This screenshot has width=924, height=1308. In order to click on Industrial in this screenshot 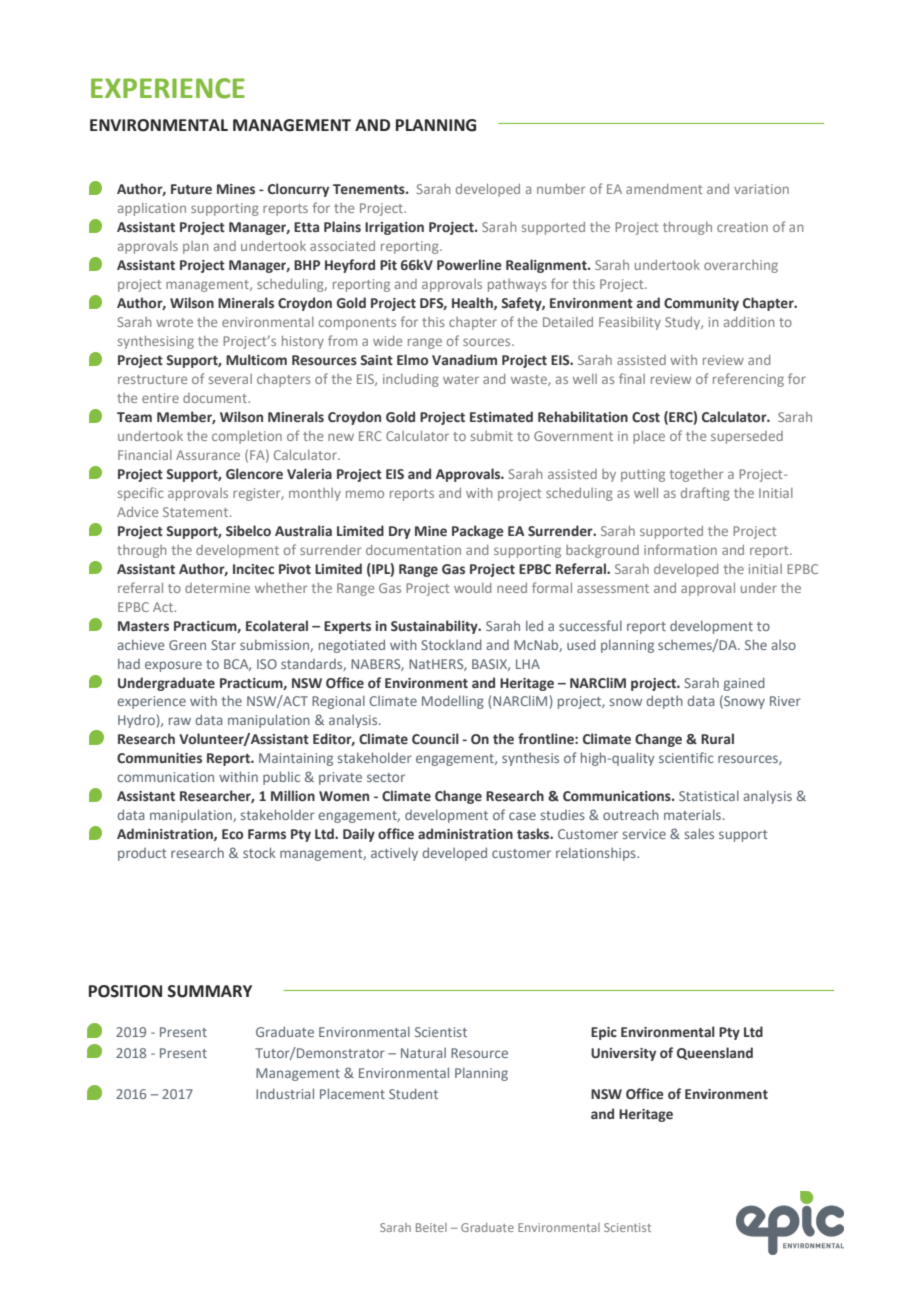, I will do `click(285, 1093)`.
